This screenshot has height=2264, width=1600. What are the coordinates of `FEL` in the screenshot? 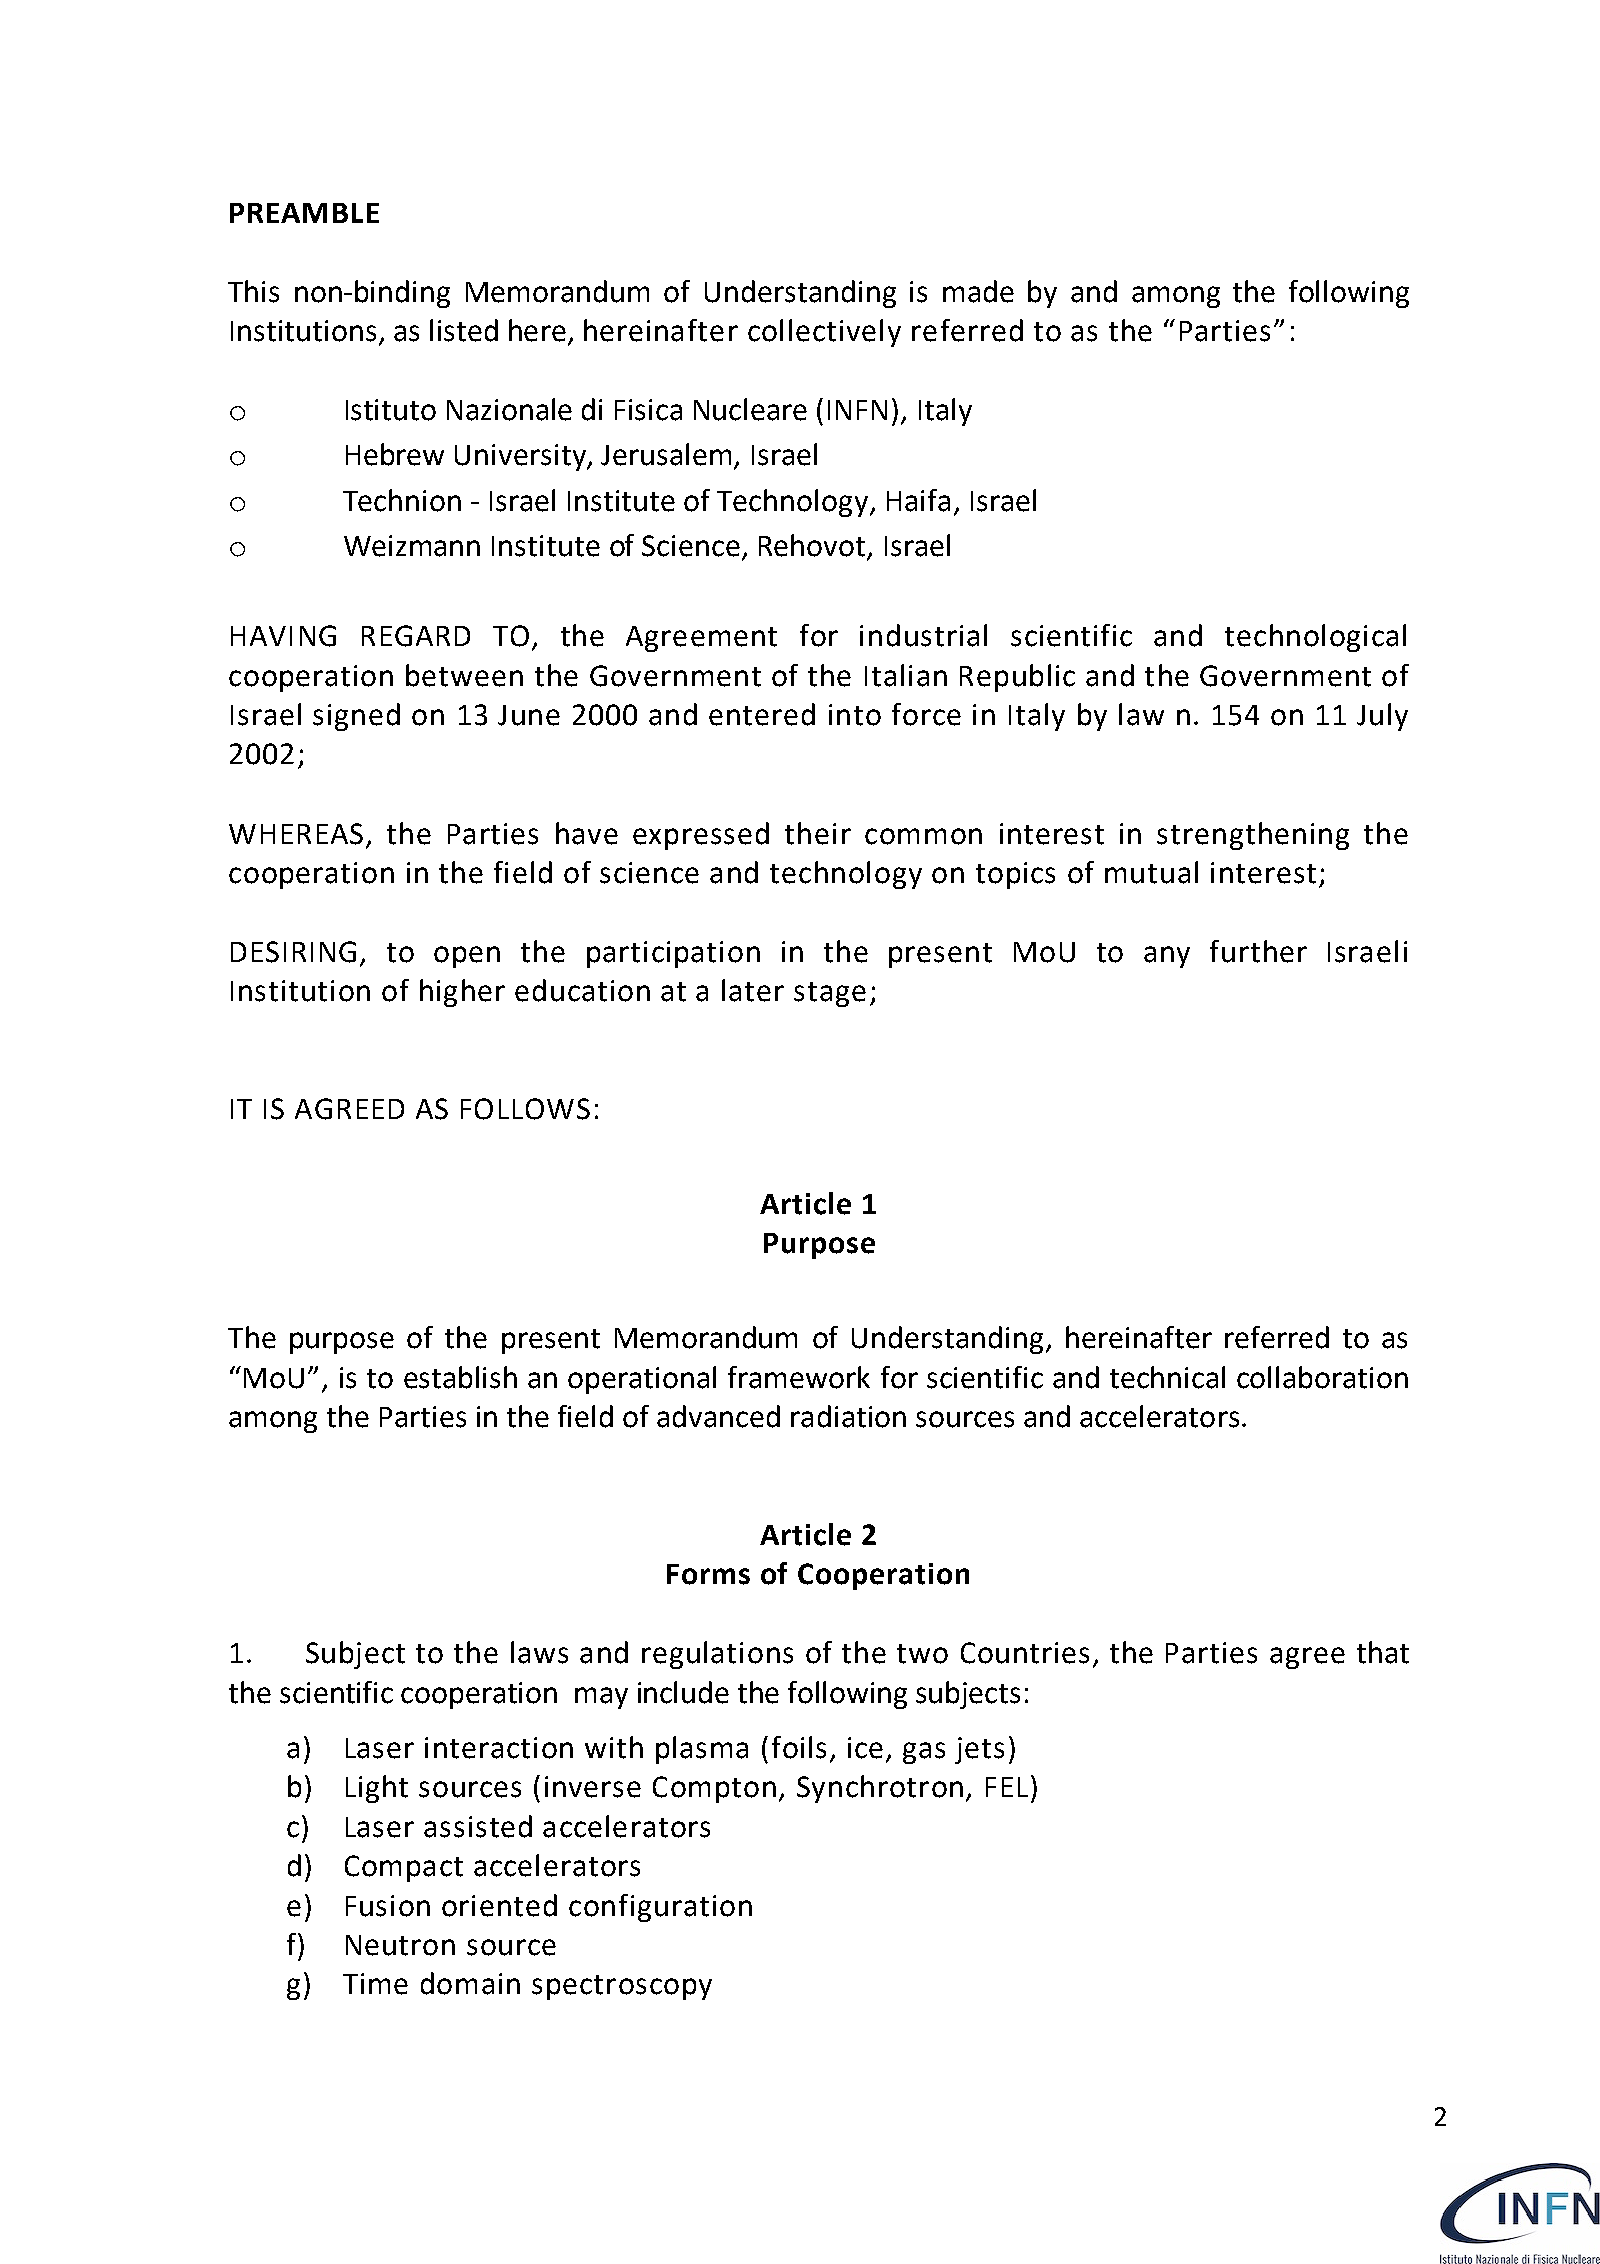 It's located at (1007, 1787).
